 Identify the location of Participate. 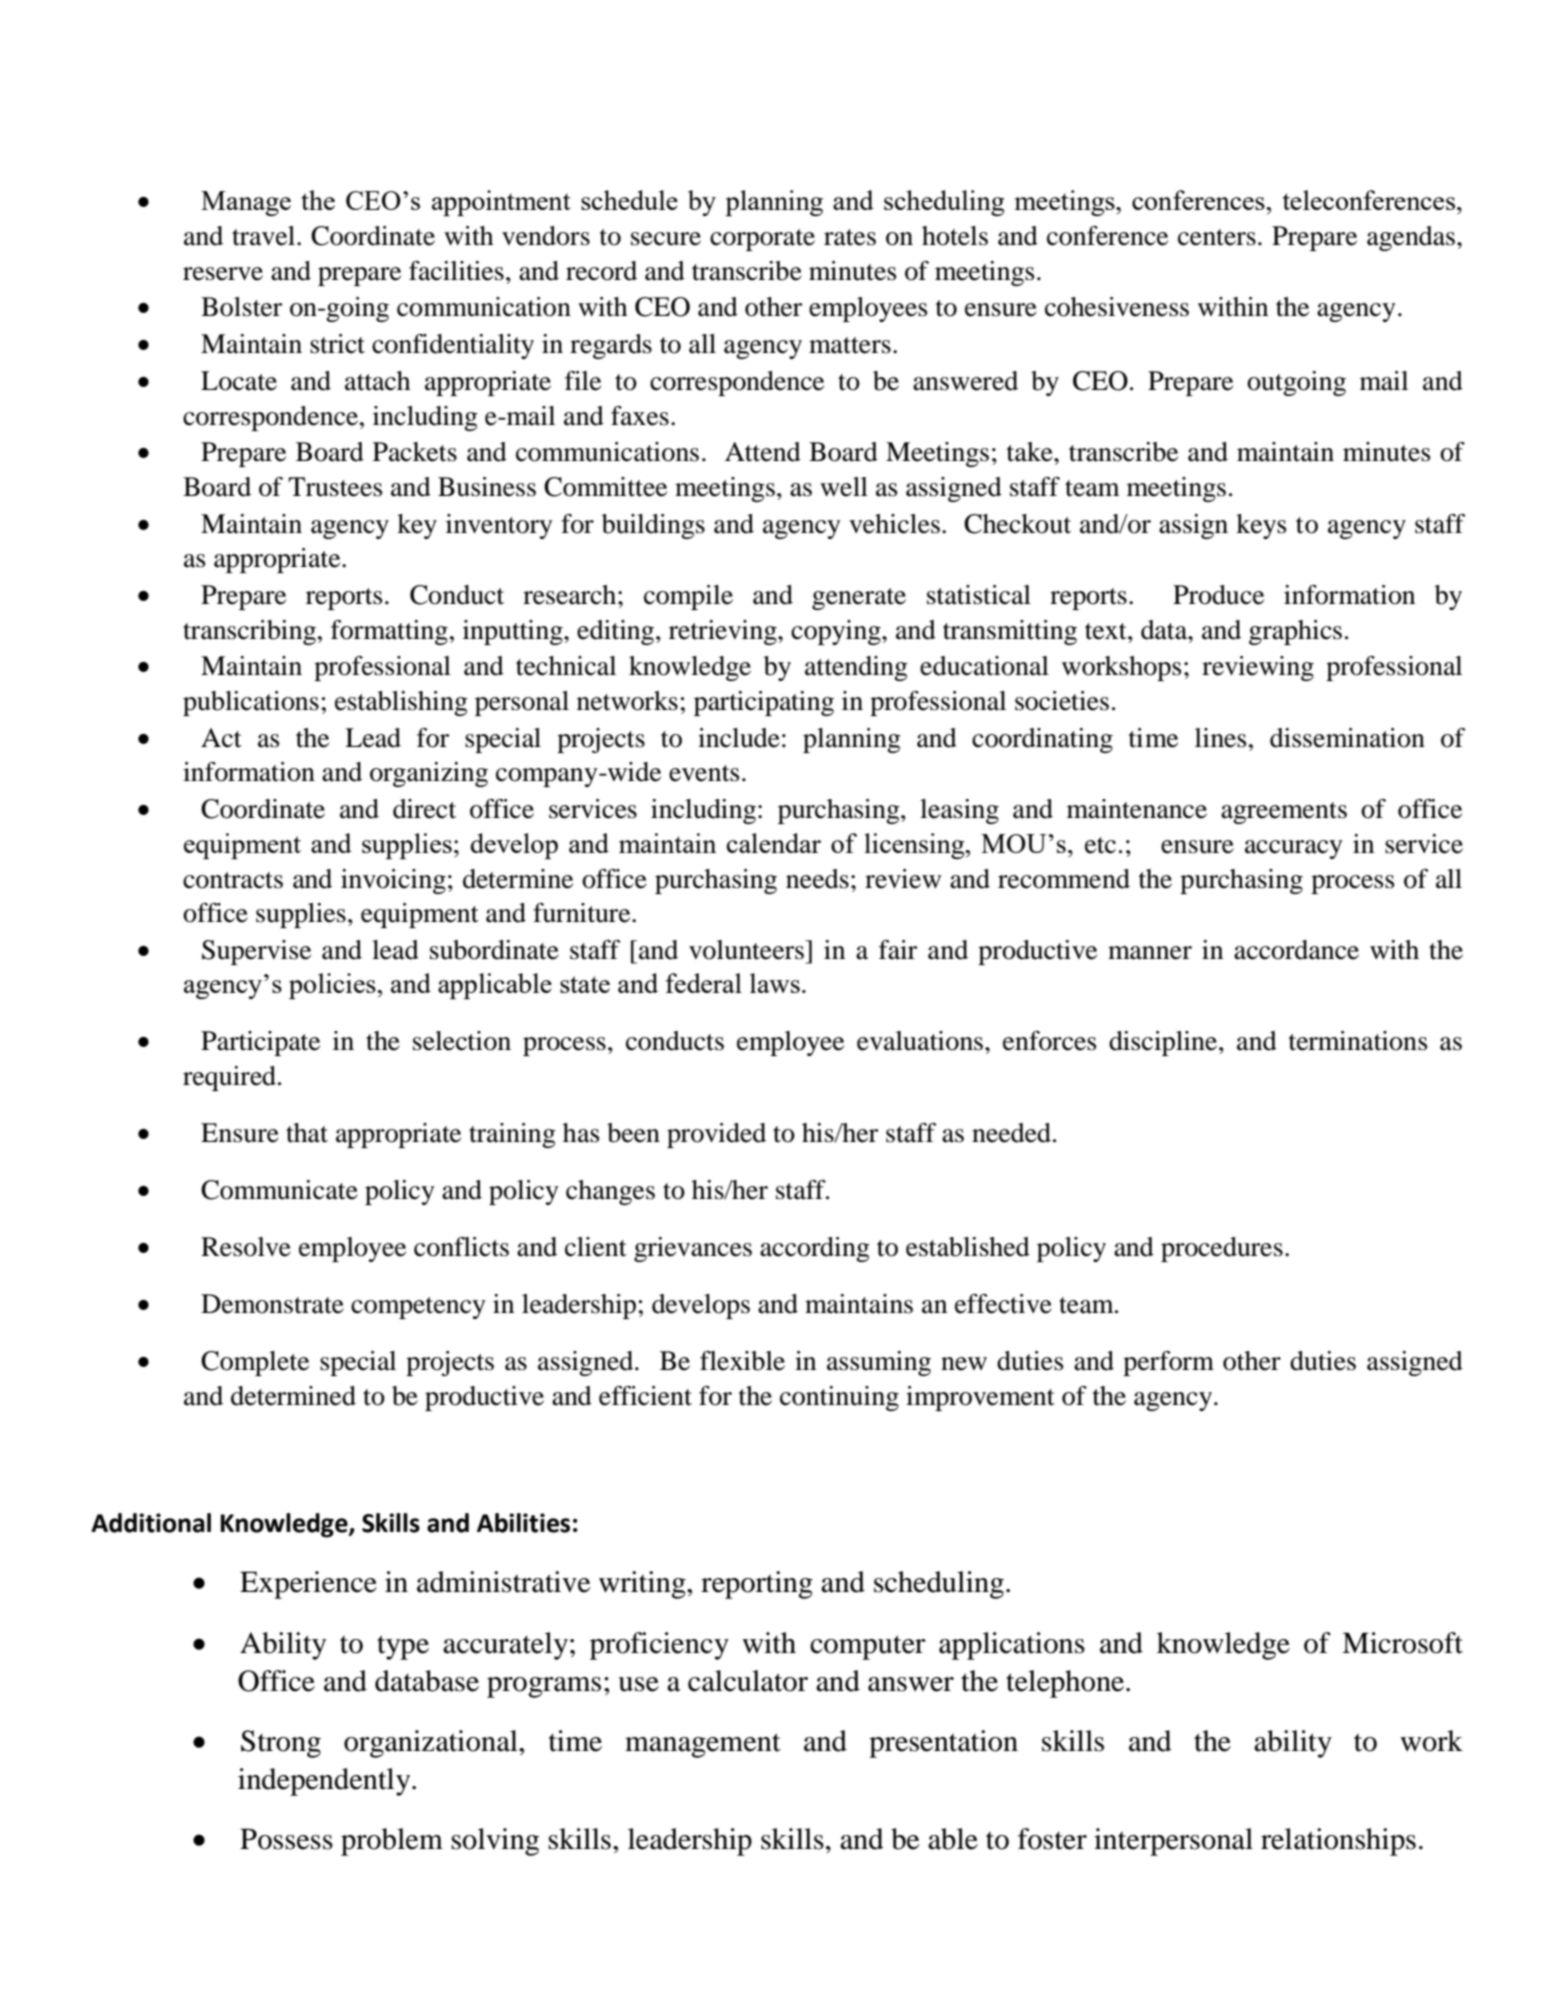
(260, 1043).
